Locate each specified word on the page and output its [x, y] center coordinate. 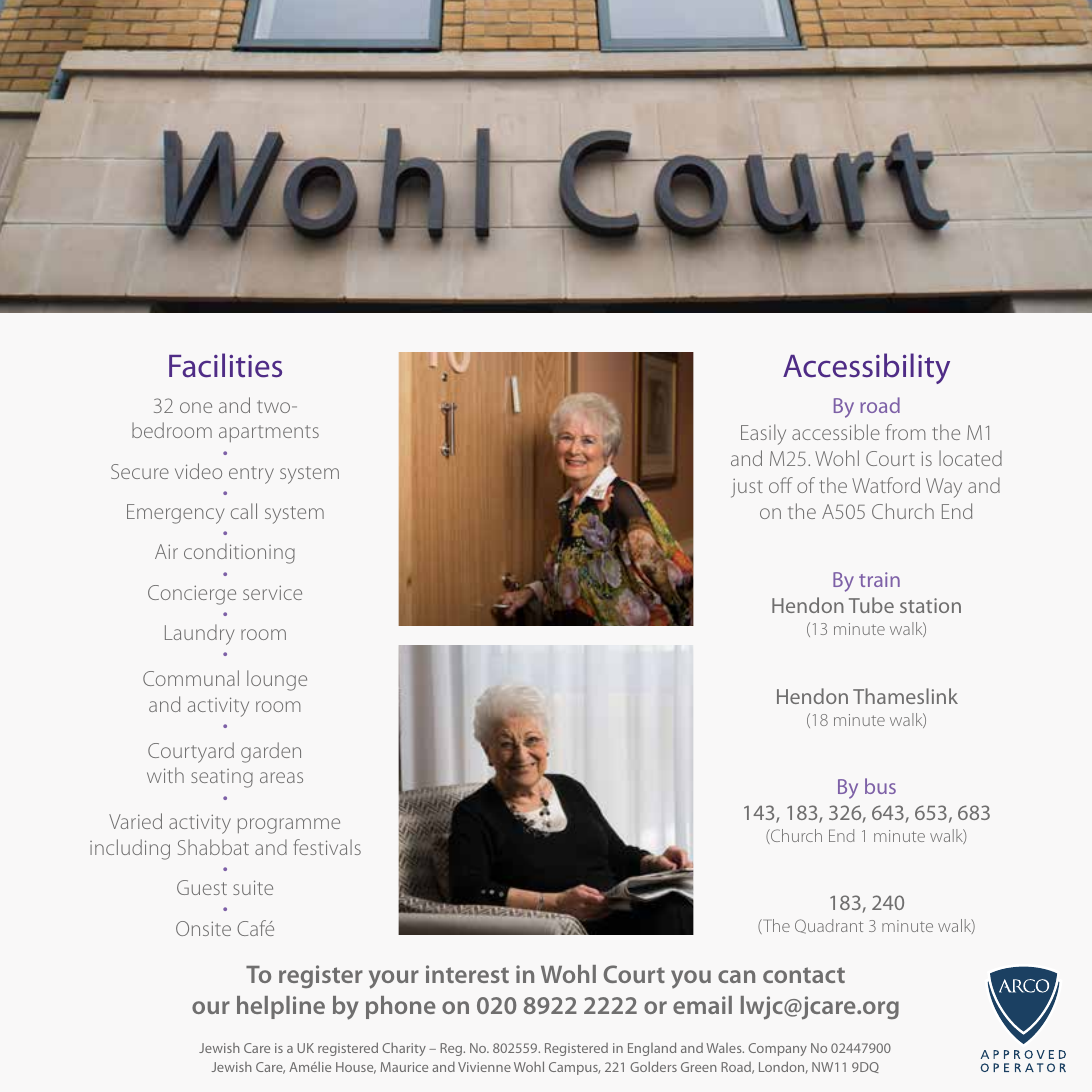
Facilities [225, 365]
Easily [763, 434]
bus [880, 786]
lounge [277, 680]
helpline [281, 1007]
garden [271, 752]
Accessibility [866, 368]
